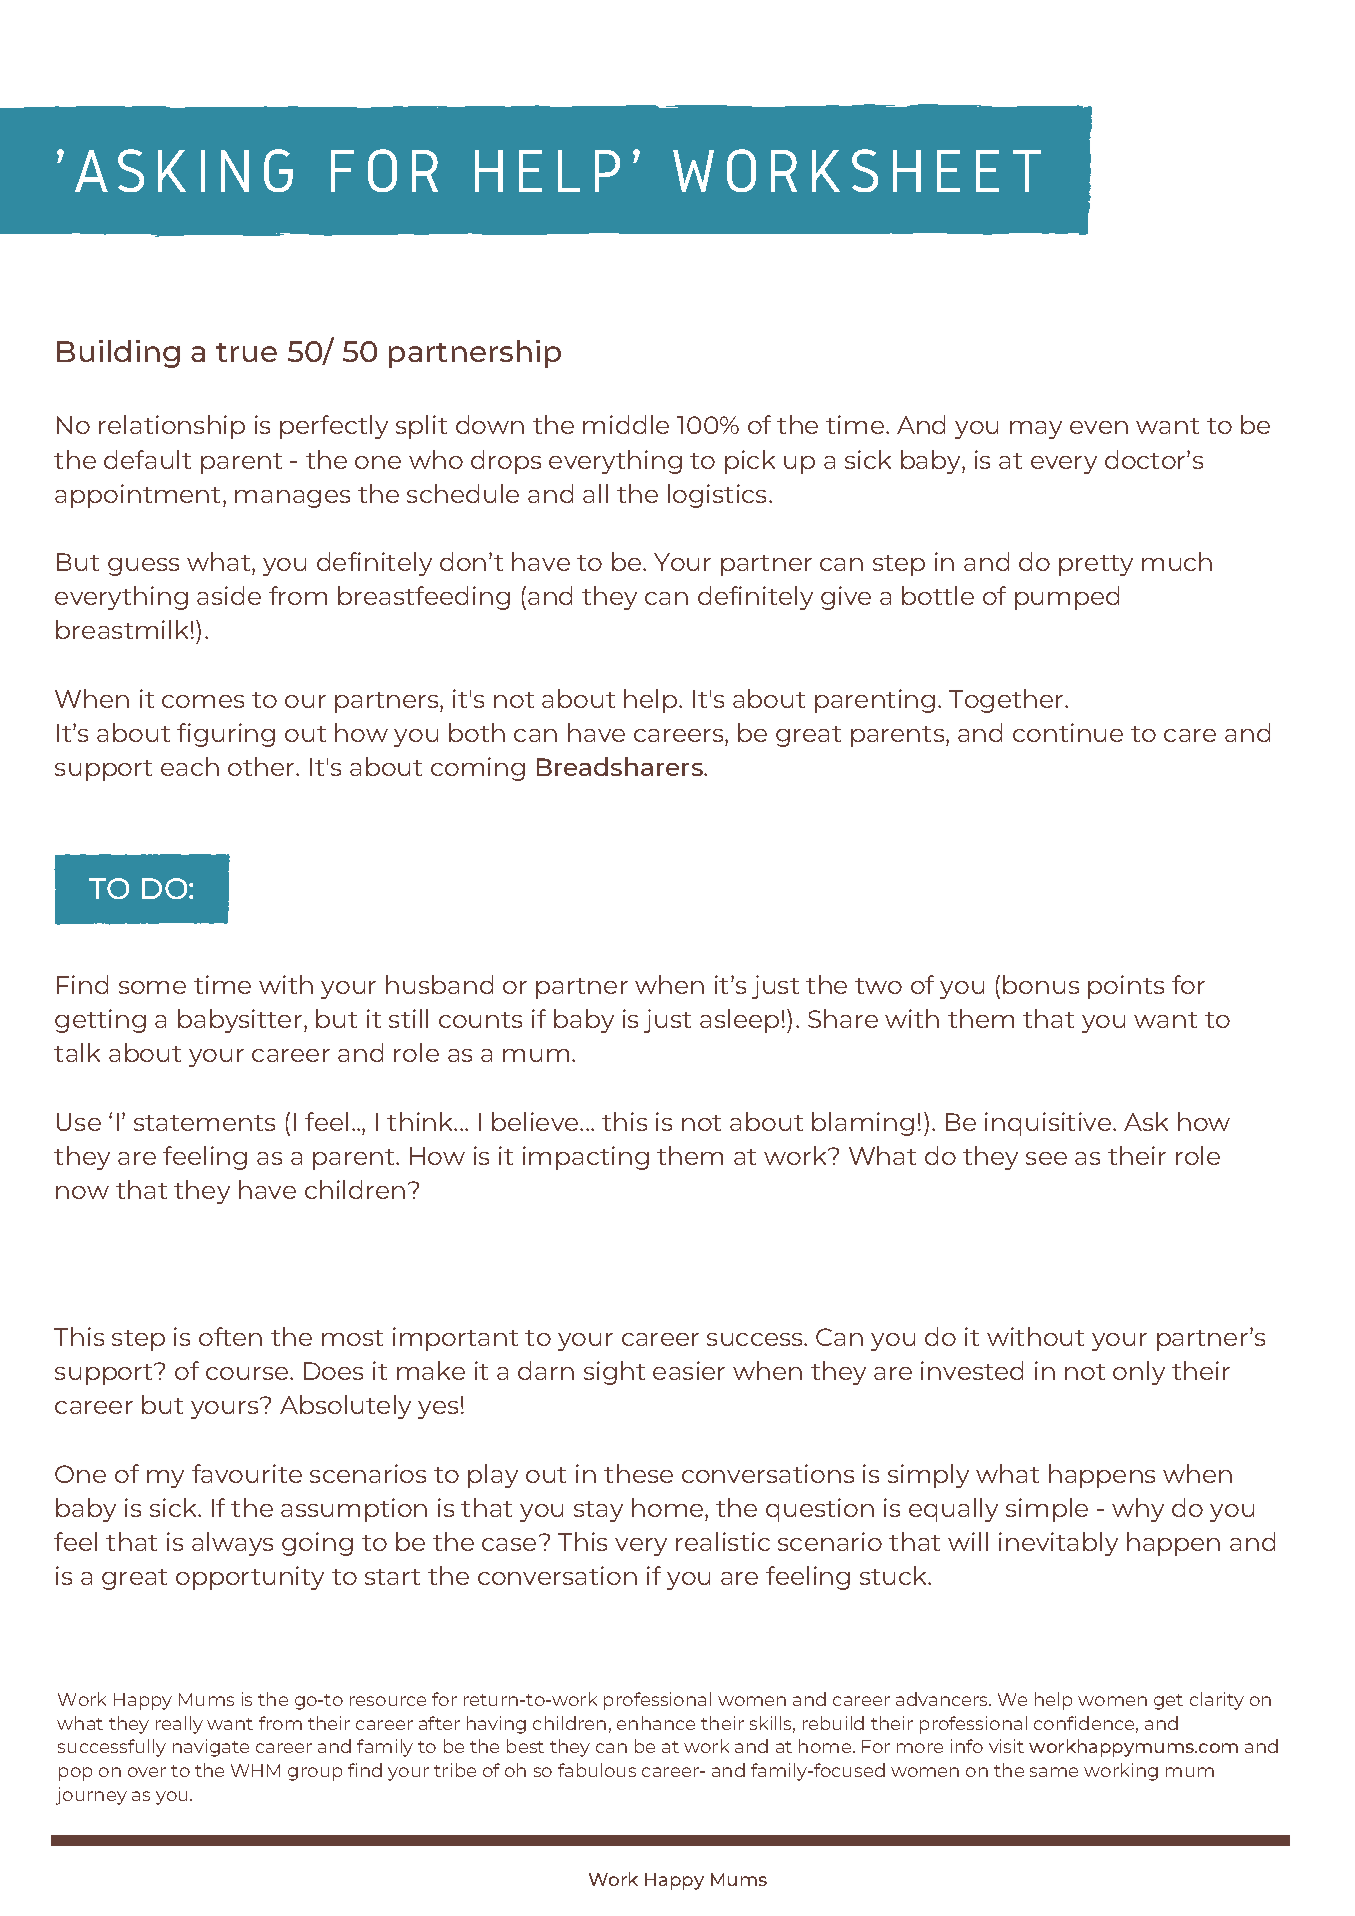 The width and height of the screenshot is (1355, 1916). Describe the element at coordinates (656, 1723) in the screenshot. I see `enhance` at that location.
